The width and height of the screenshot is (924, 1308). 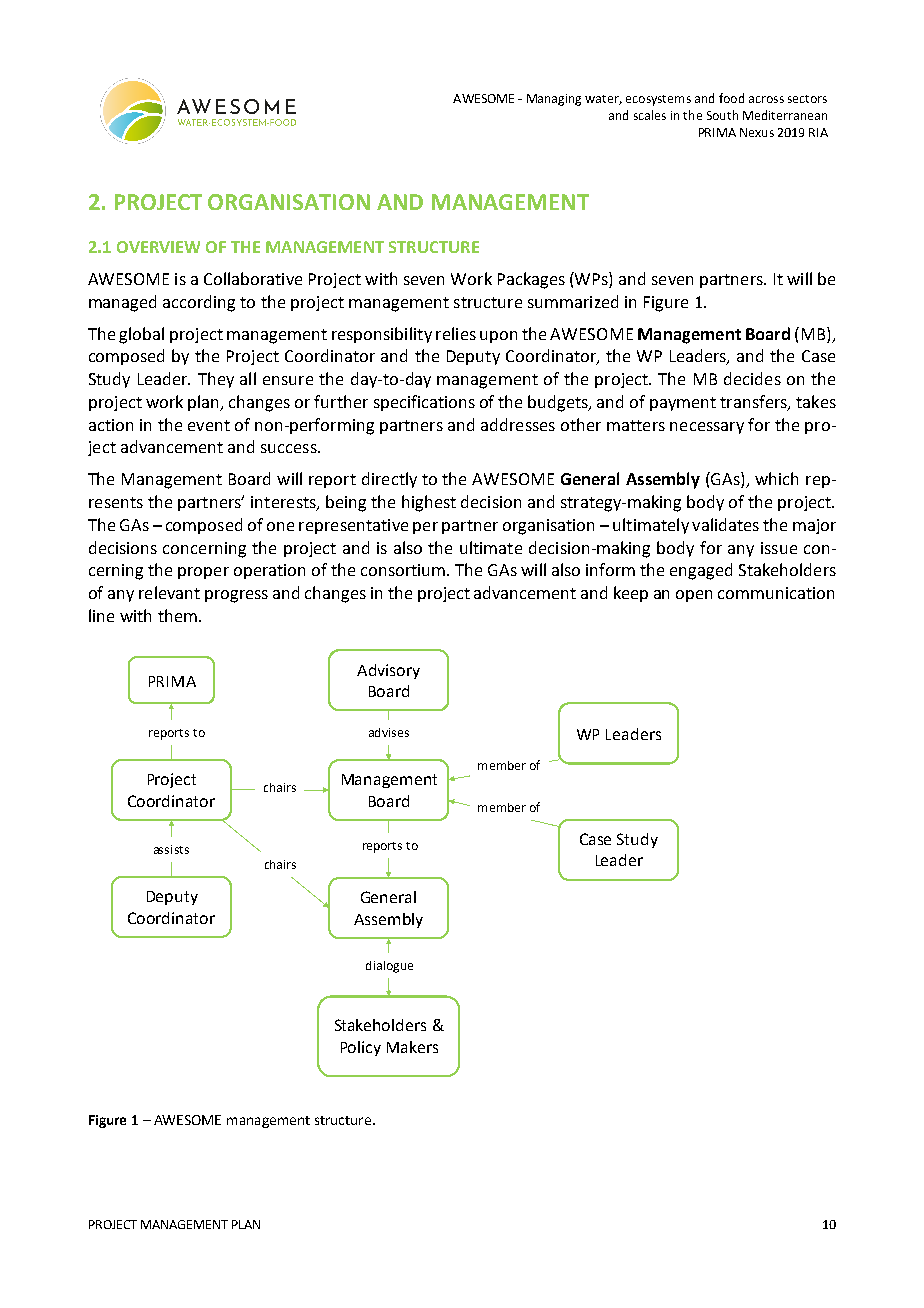 What do you see at coordinates (404, 570) in the screenshot?
I see `consortium` at bounding box center [404, 570].
